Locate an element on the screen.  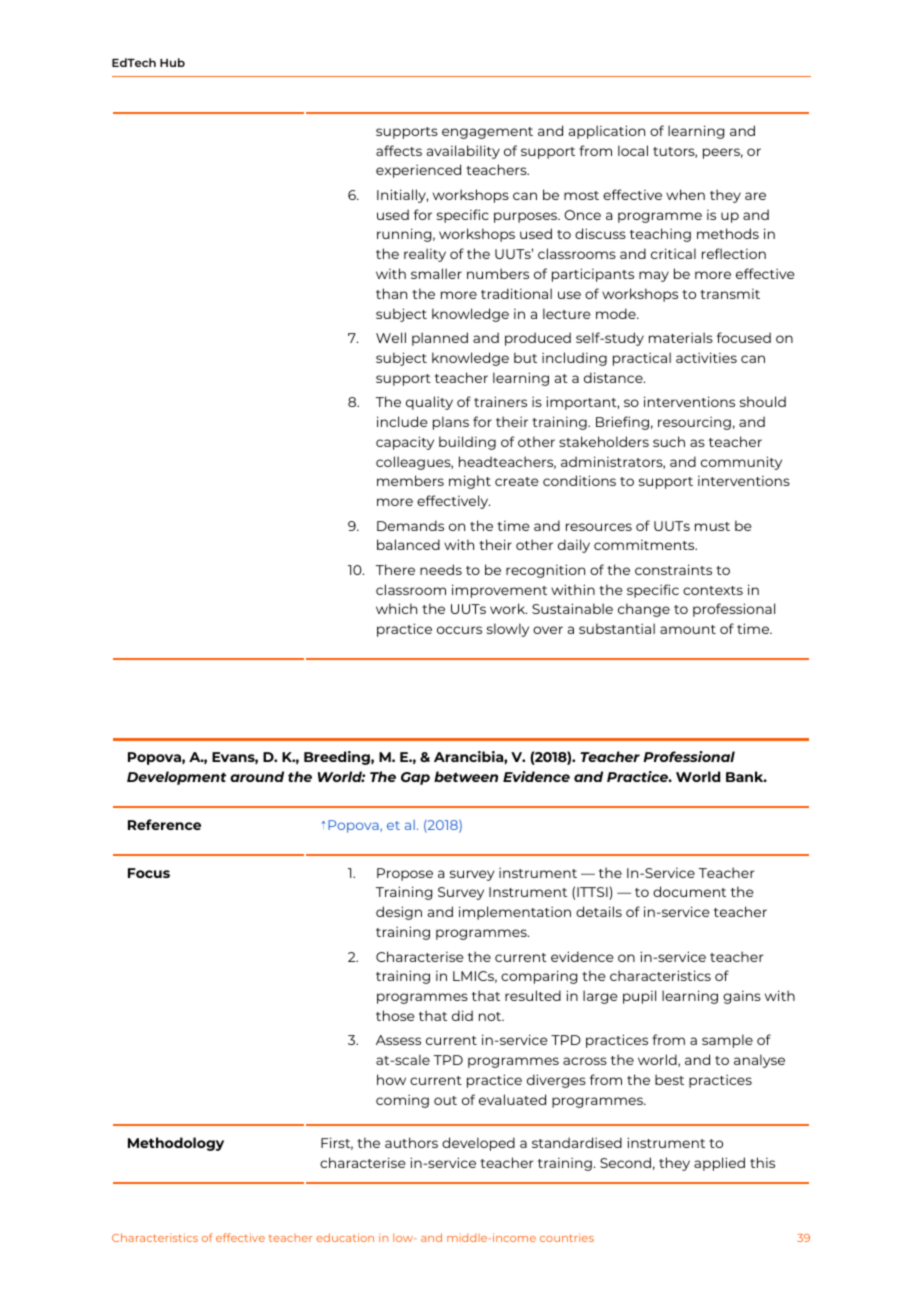
planned is located at coordinates (440, 339).
